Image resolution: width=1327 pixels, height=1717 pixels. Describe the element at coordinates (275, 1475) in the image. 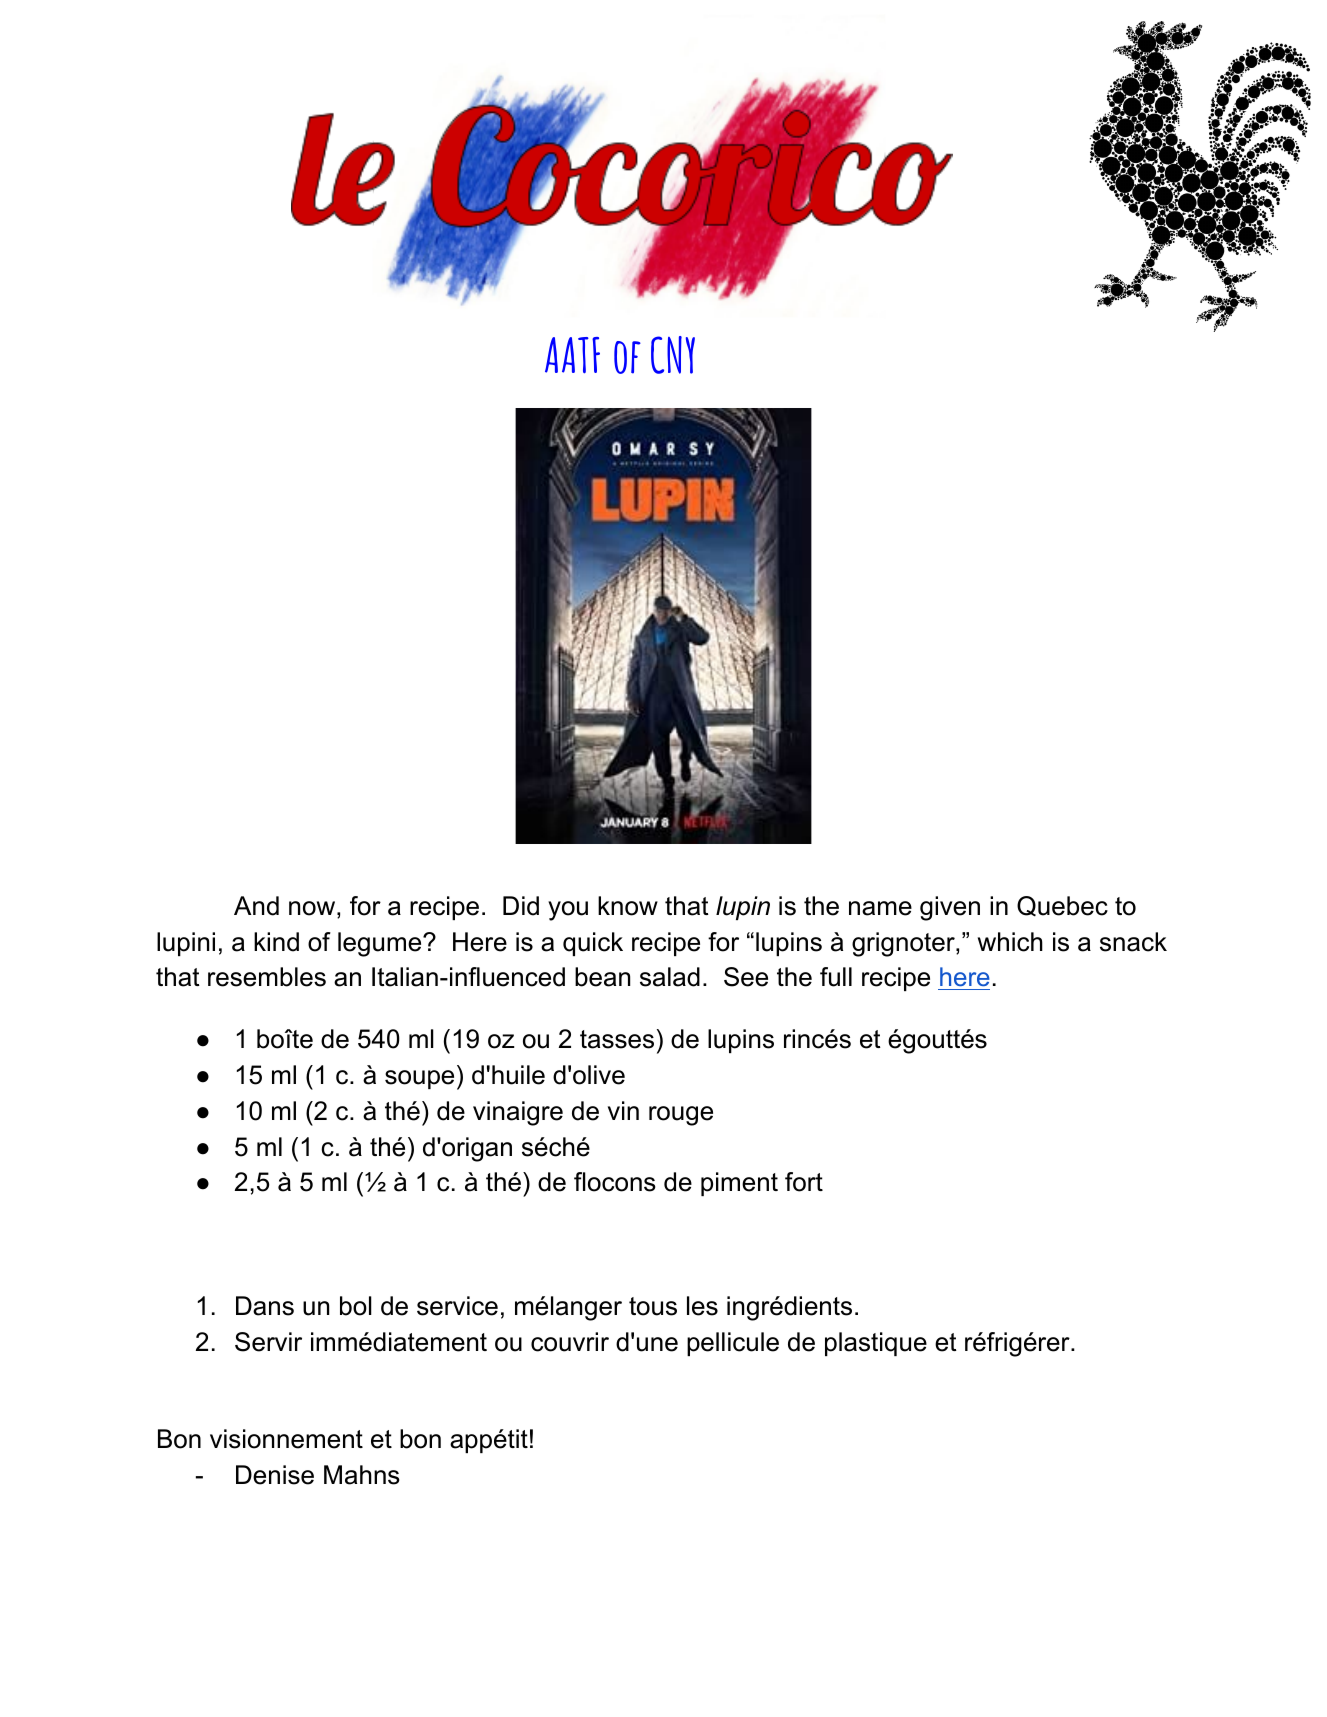

I see `Denise` at that location.
